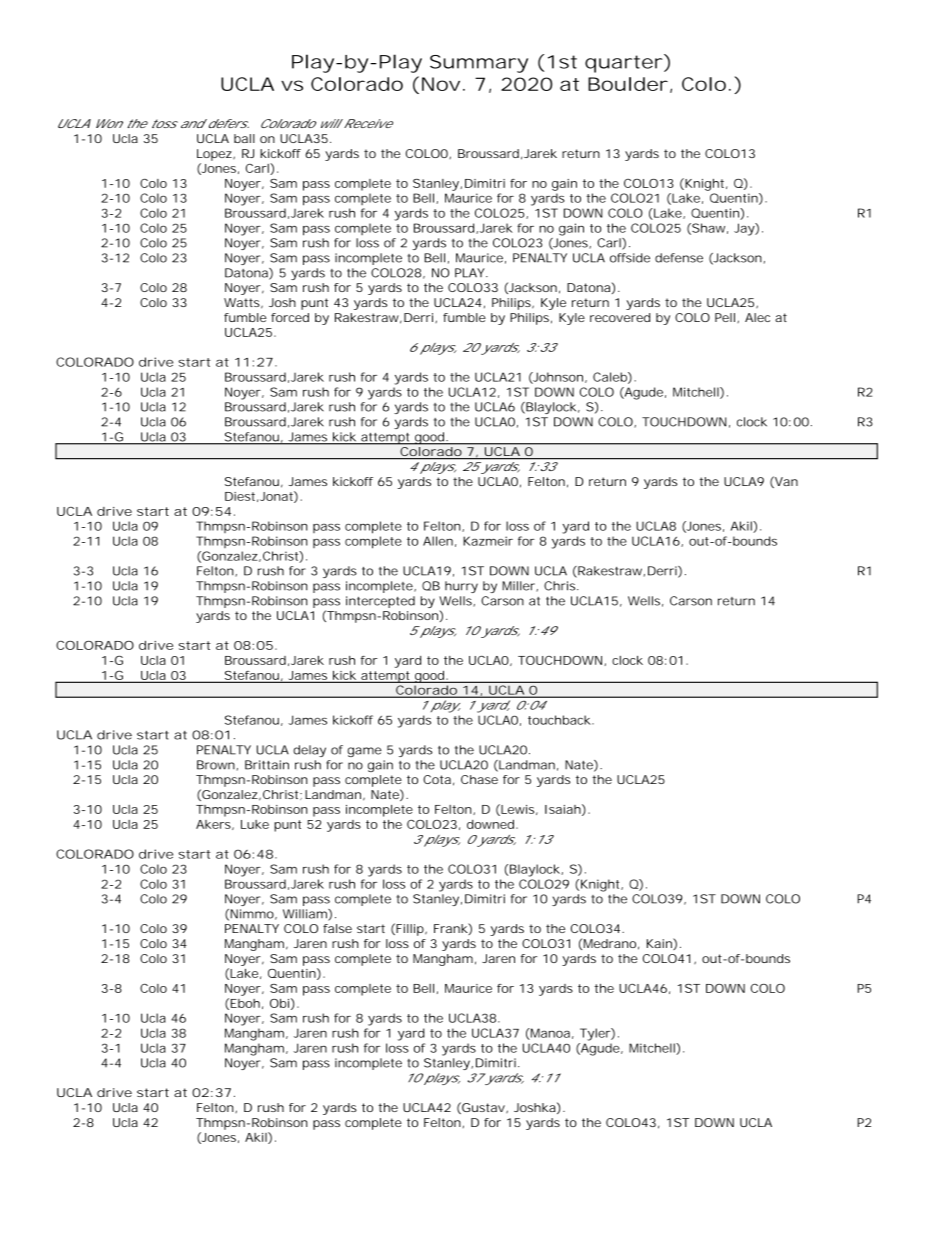  Describe the element at coordinates (479, 779) in the screenshot. I see `Chase` at that location.
